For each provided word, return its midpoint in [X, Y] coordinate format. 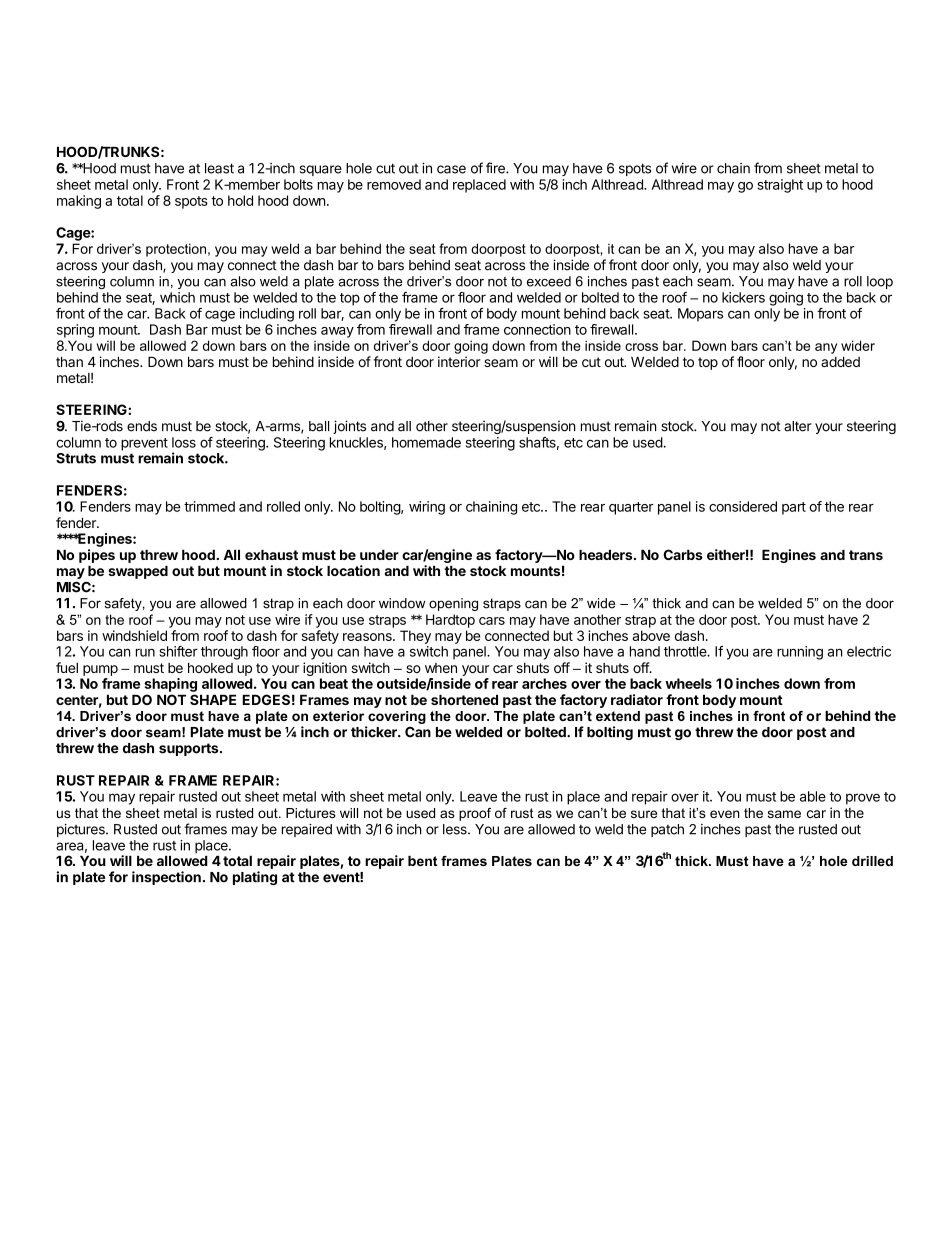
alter [798, 426]
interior [459, 361]
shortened [464, 700]
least [219, 168]
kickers [743, 297]
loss [184, 442]
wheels [688, 683]
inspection [166, 878]
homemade [426, 442]
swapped [138, 572]
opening [453, 604]
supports [190, 749]
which [177, 297]
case [451, 169]
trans [866, 555]
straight [780, 186]
